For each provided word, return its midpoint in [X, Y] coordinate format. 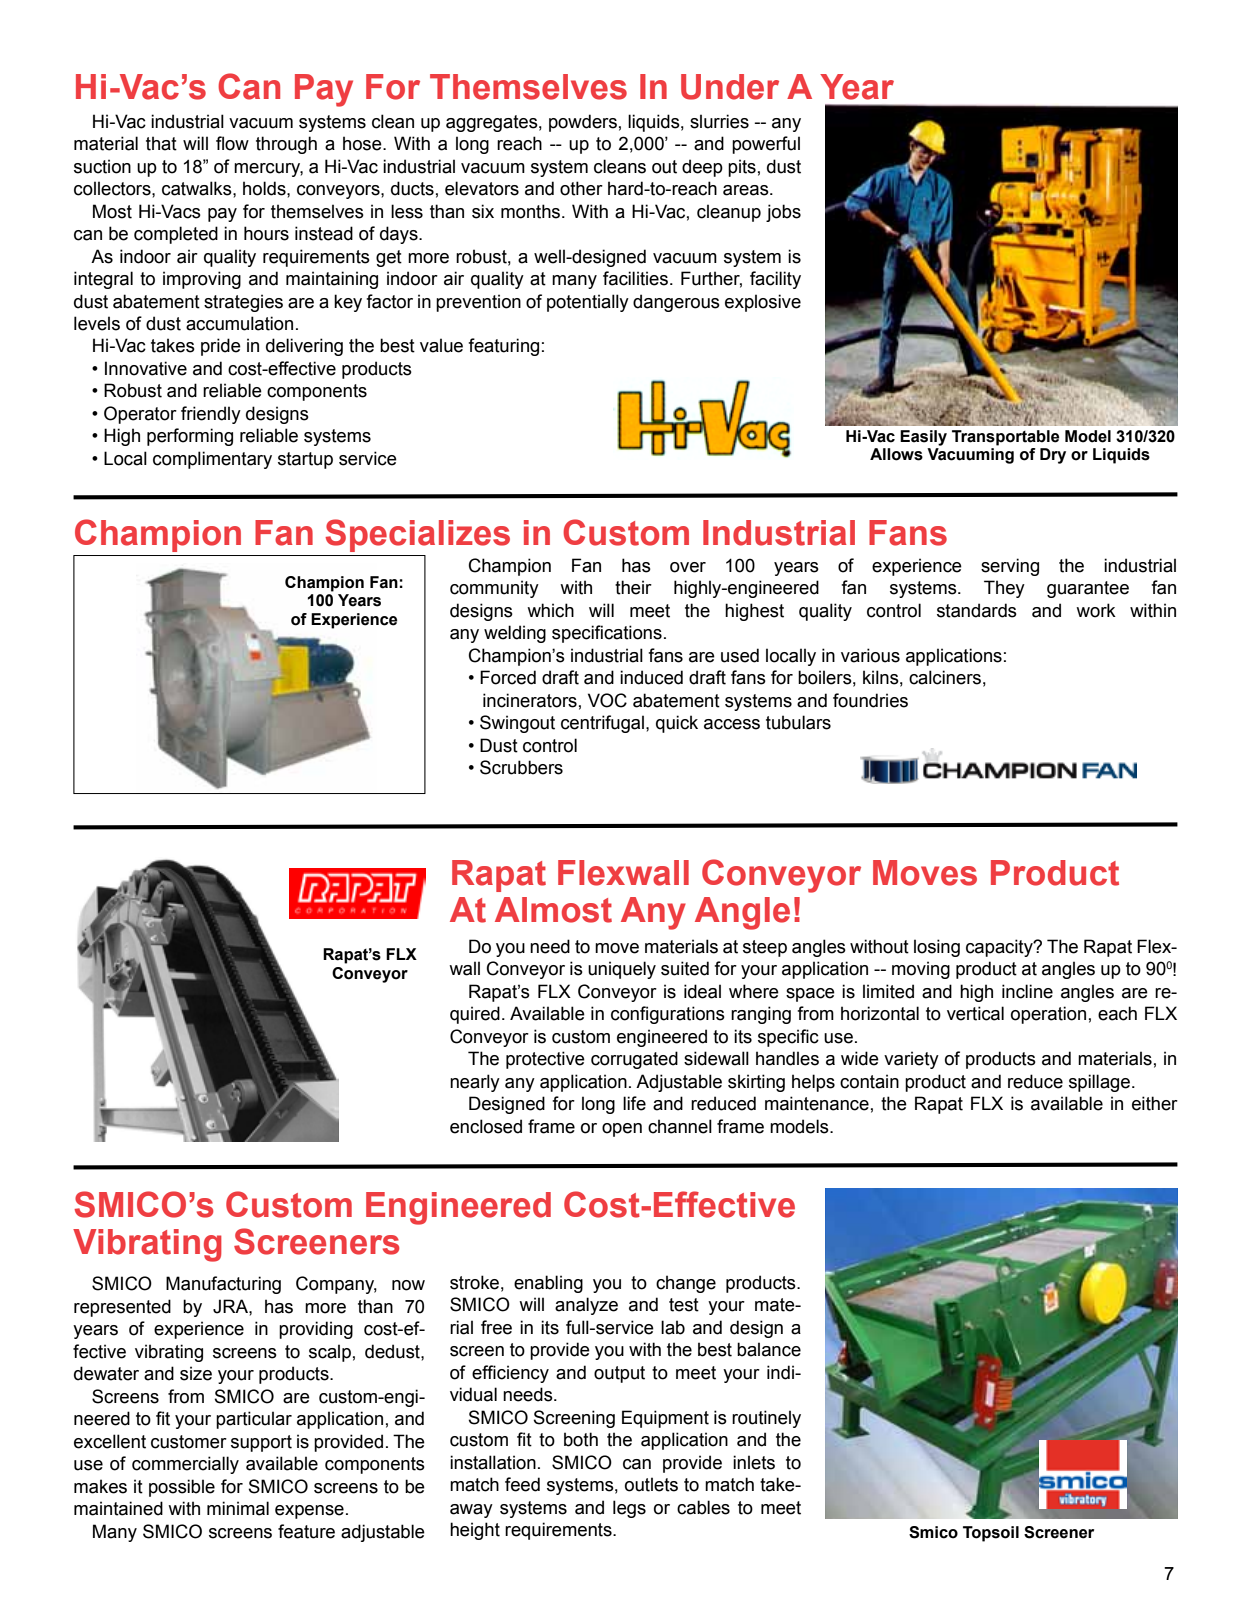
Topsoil [991, 1534]
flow [232, 143]
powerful [766, 145]
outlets [651, 1484]
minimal [238, 1508]
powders [583, 123]
